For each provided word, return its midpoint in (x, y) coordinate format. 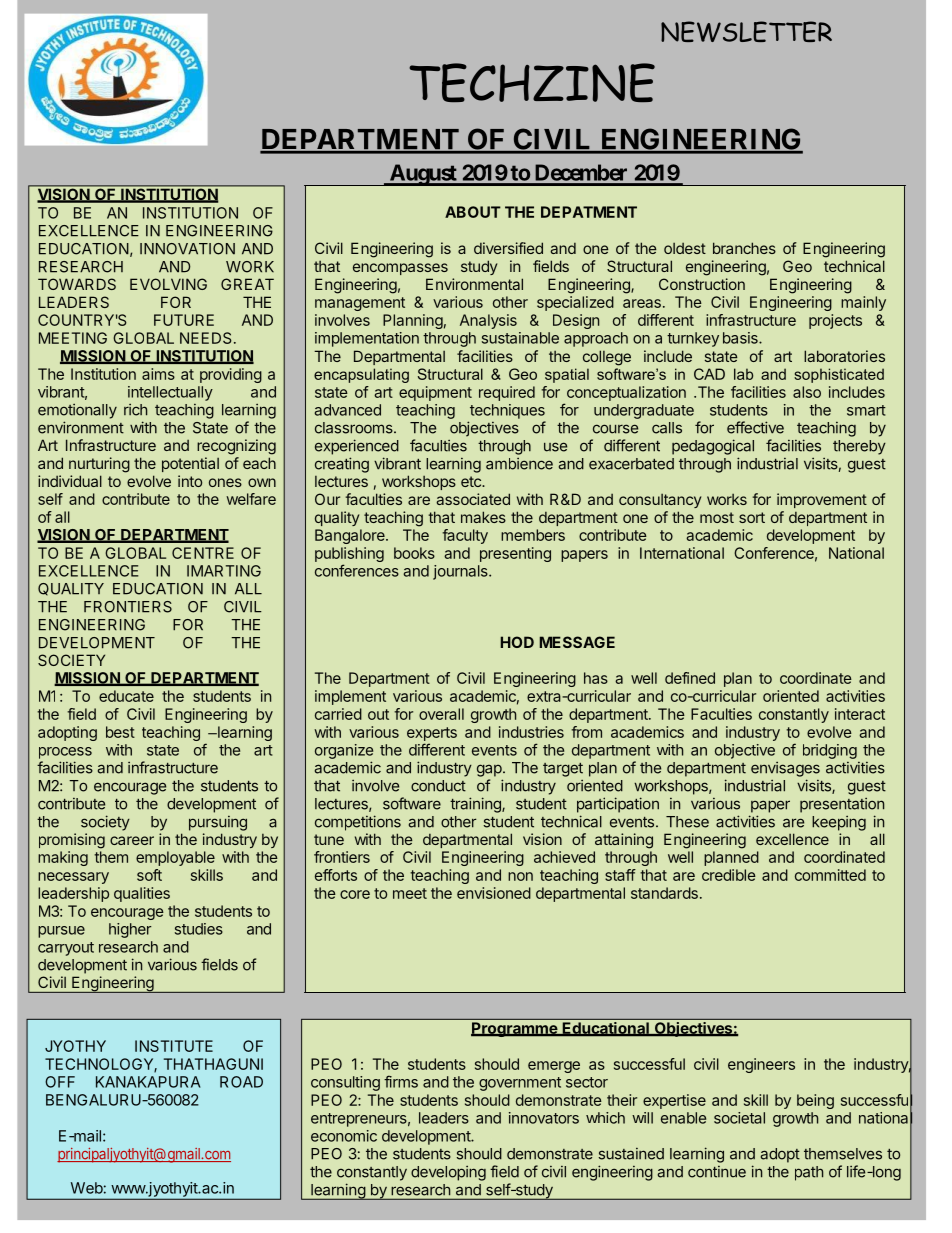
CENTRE (203, 553)
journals (461, 572)
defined (690, 678)
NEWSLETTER (746, 31)
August (423, 175)
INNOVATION (187, 249)
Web (87, 1188)
